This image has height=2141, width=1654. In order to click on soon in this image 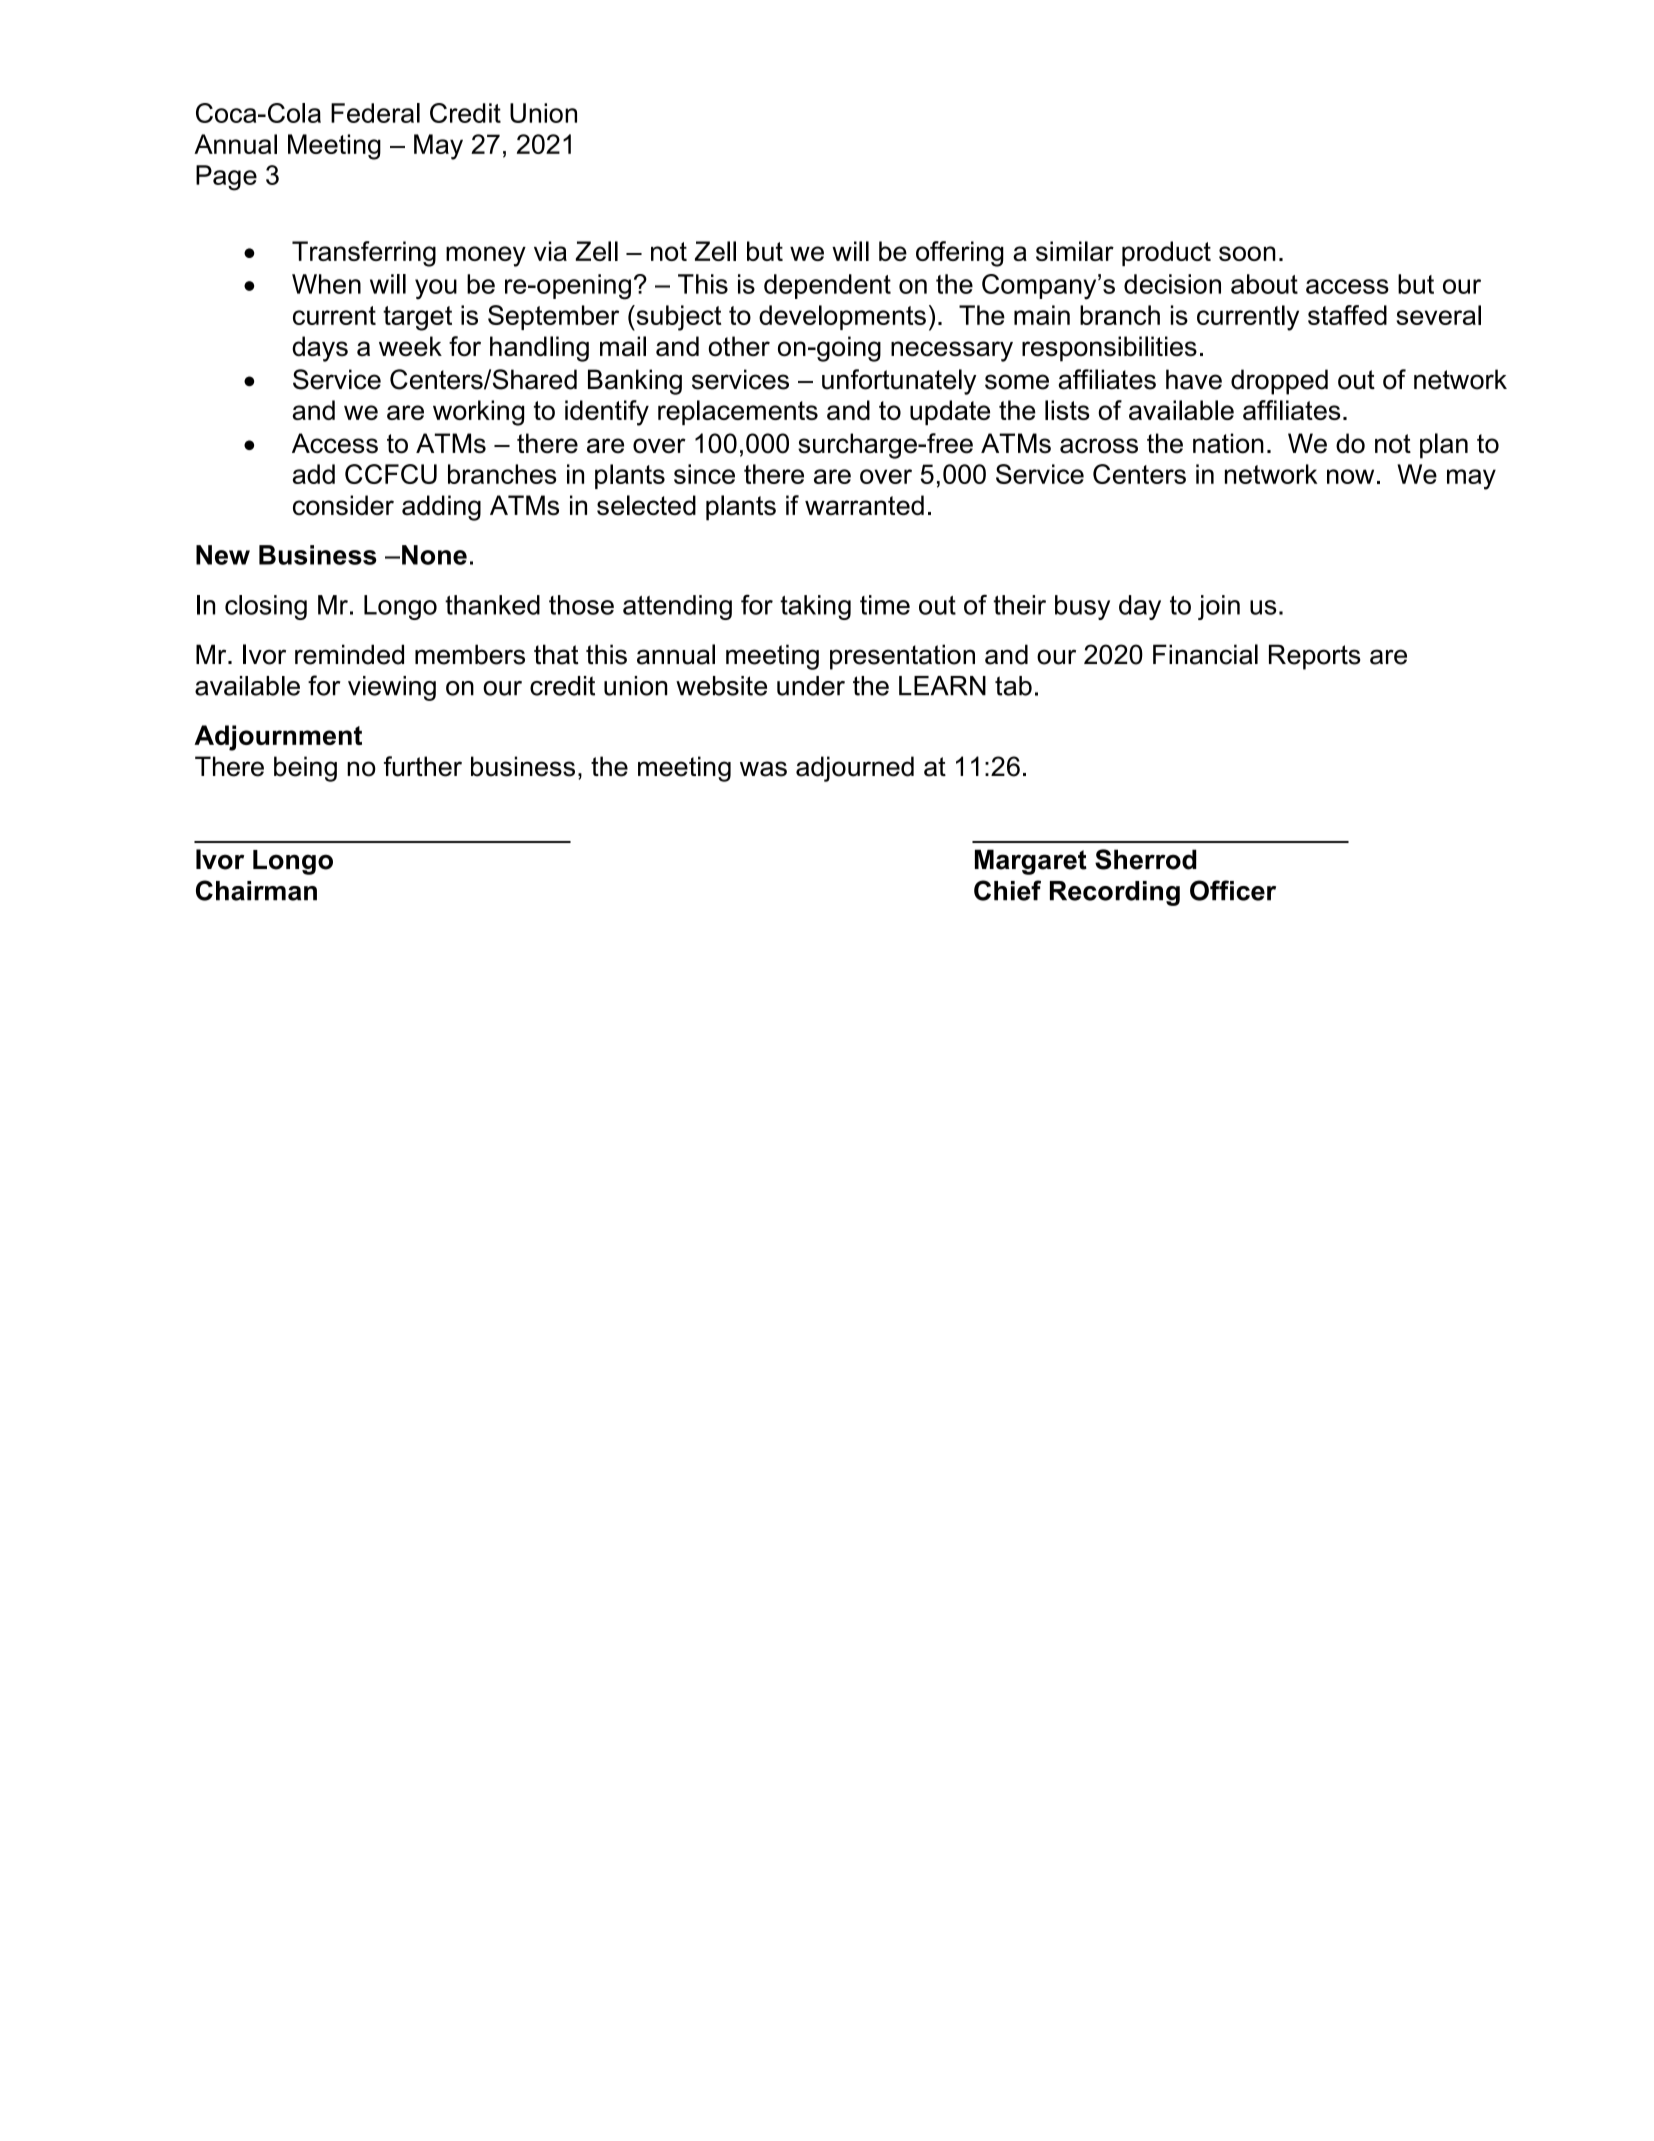, I will do `click(1247, 253)`.
